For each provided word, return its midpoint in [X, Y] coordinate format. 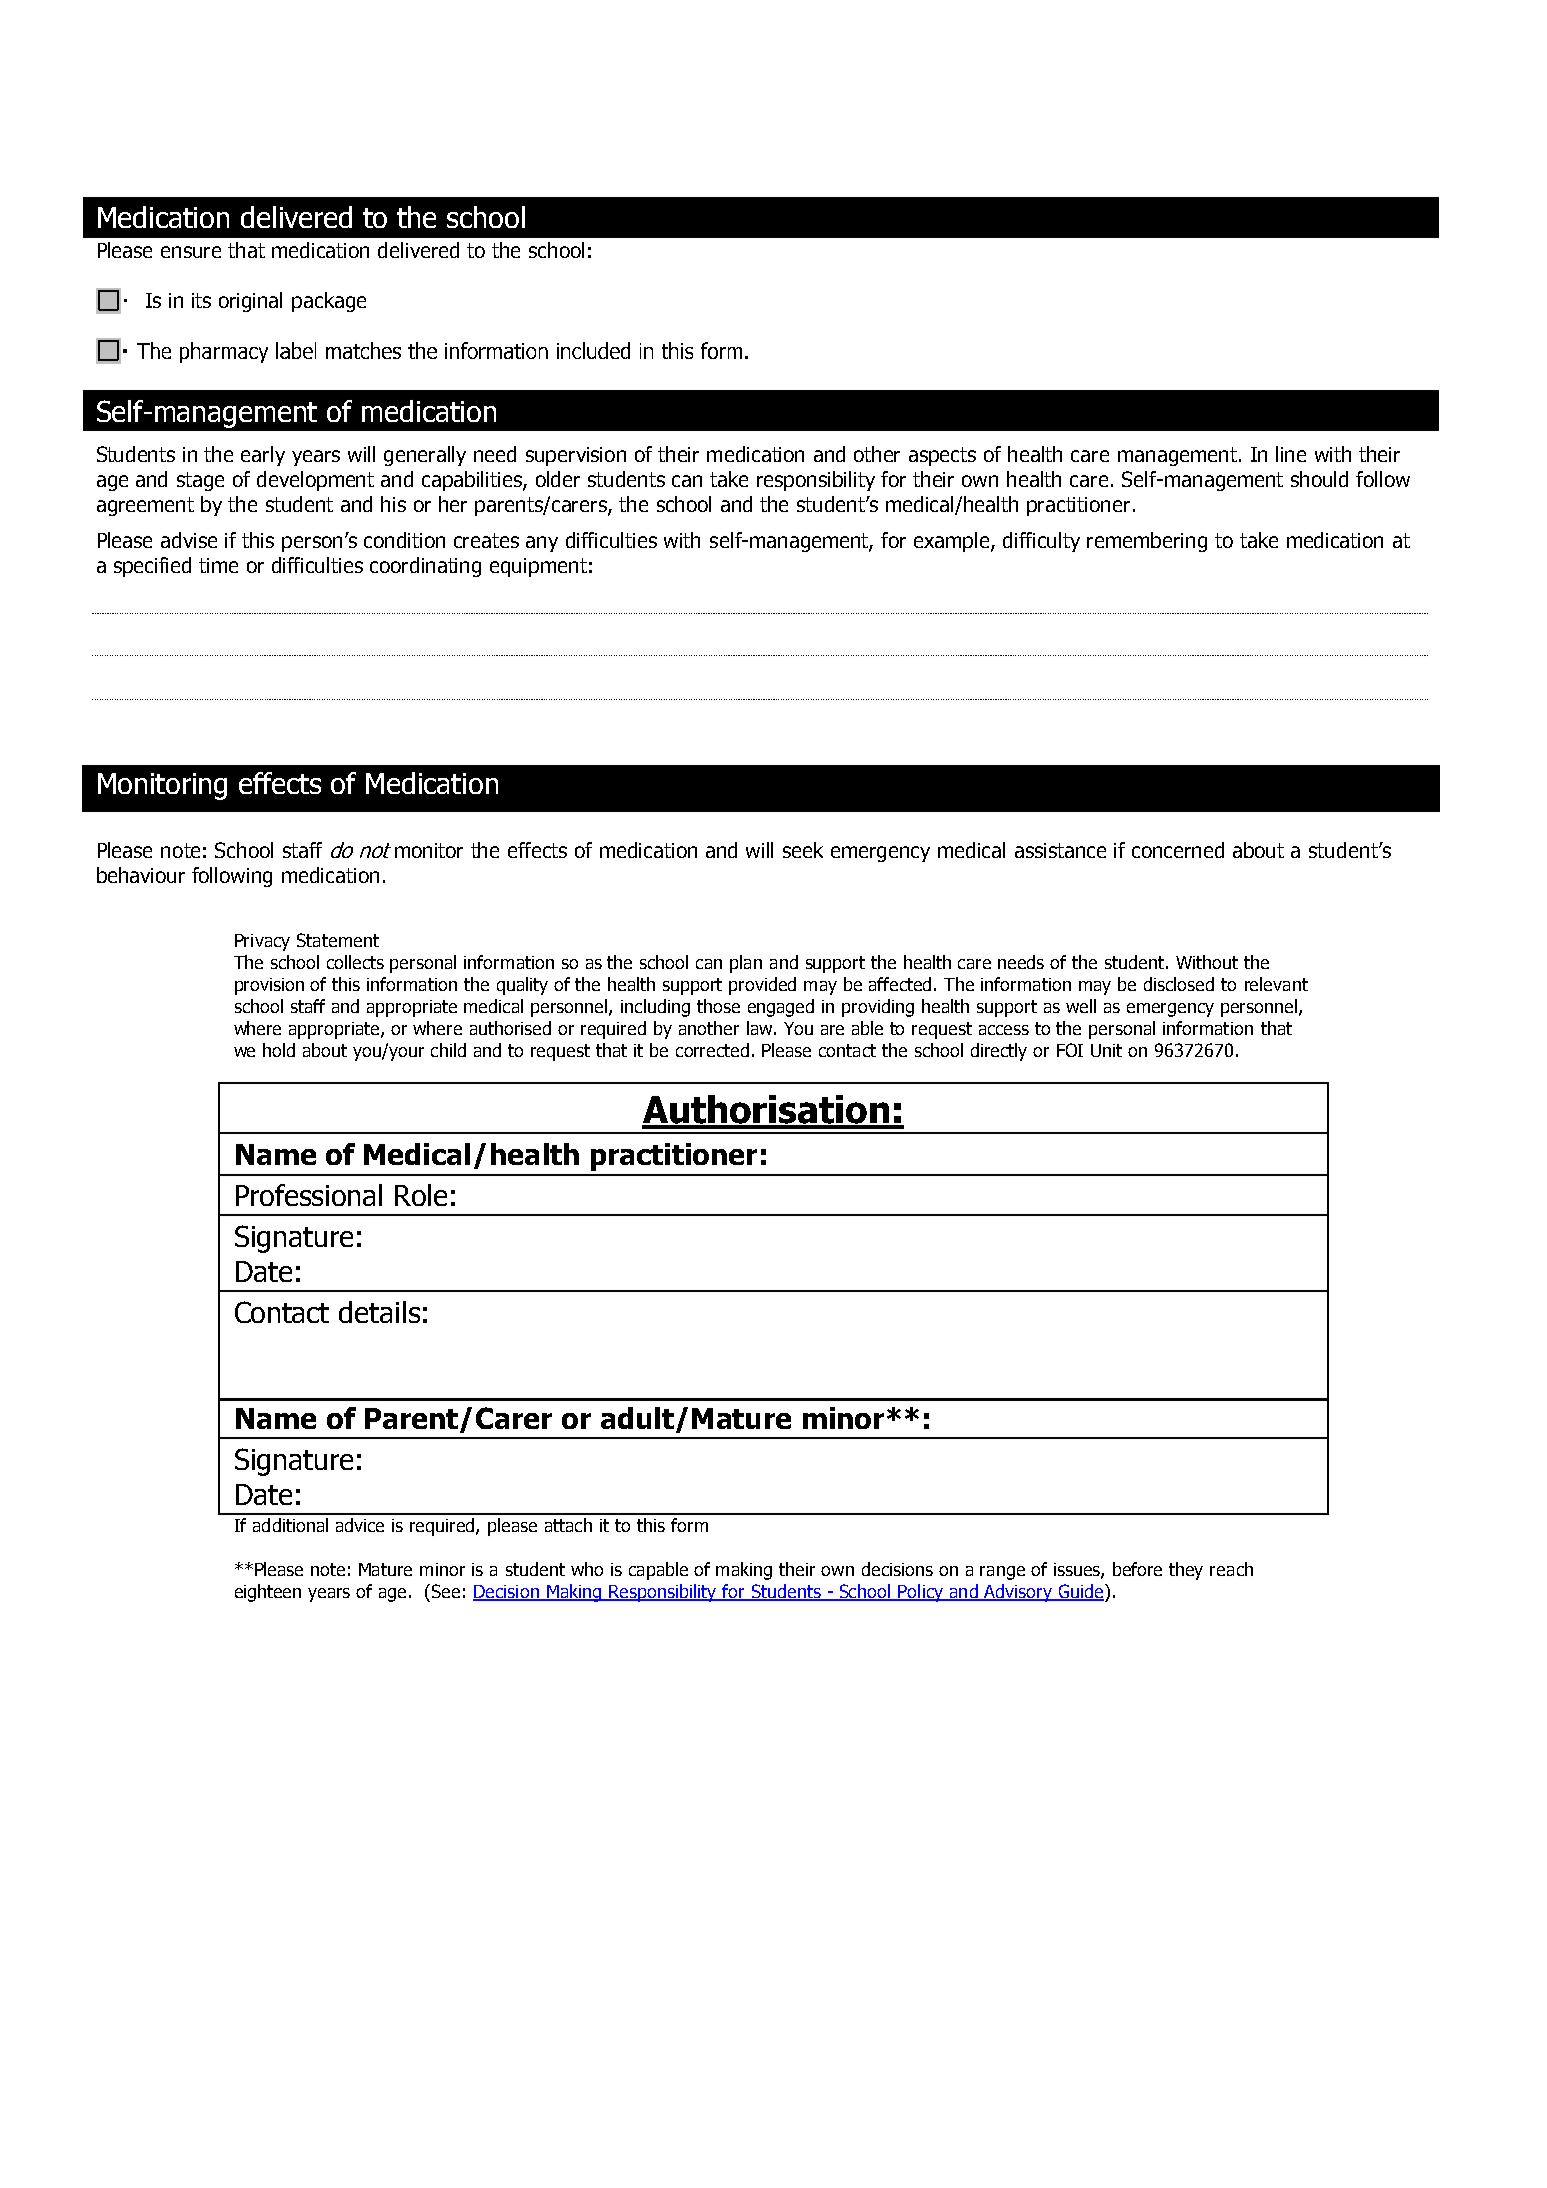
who [587, 1569]
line [1291, 454]
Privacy [262, 942]
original [250, 302]
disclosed [1179, 984]
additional [290, 1525]
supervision [576, 456]
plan [746, 964]
